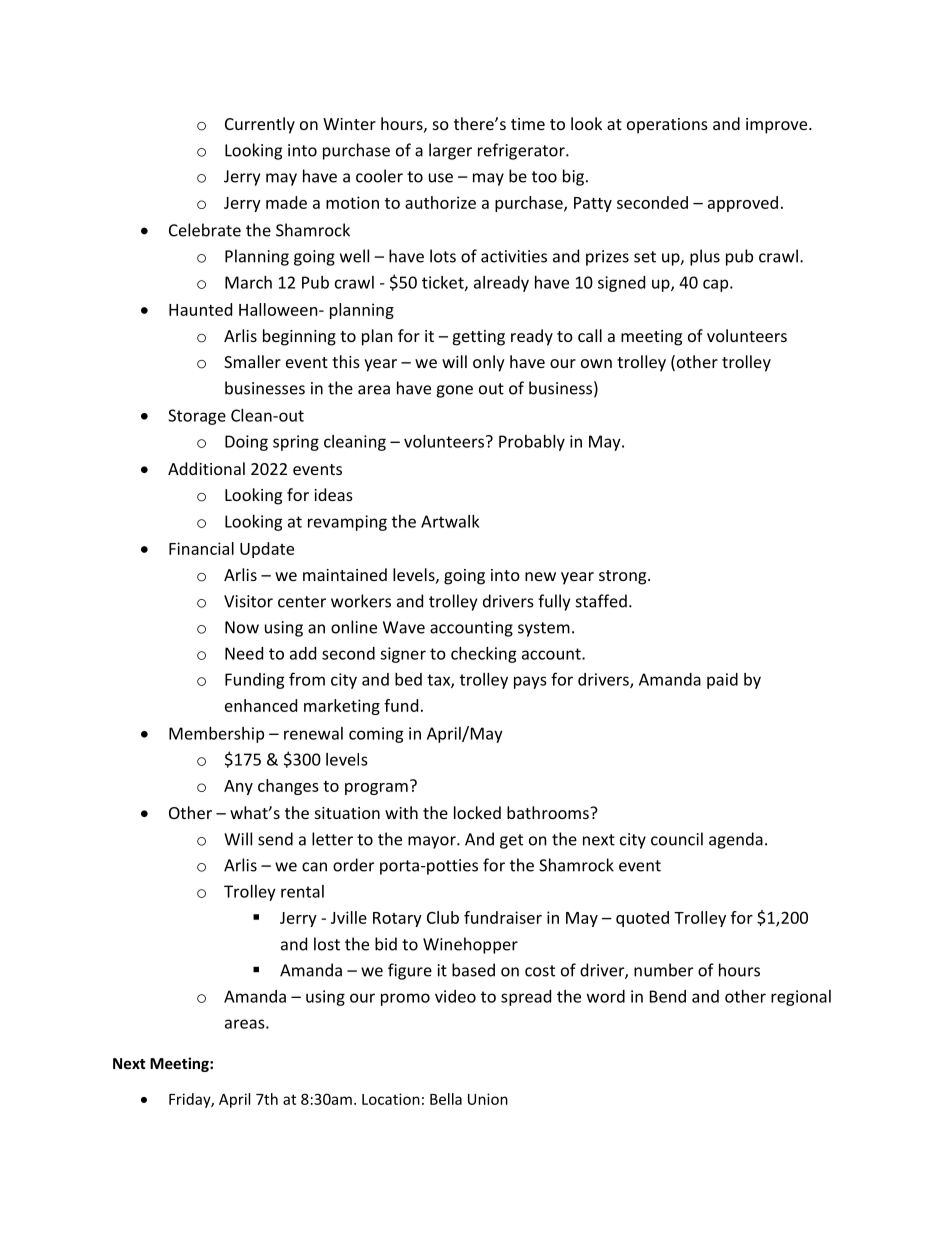  Describe the element at coordinates (544, 629) in the image. I see `system` at that location.
